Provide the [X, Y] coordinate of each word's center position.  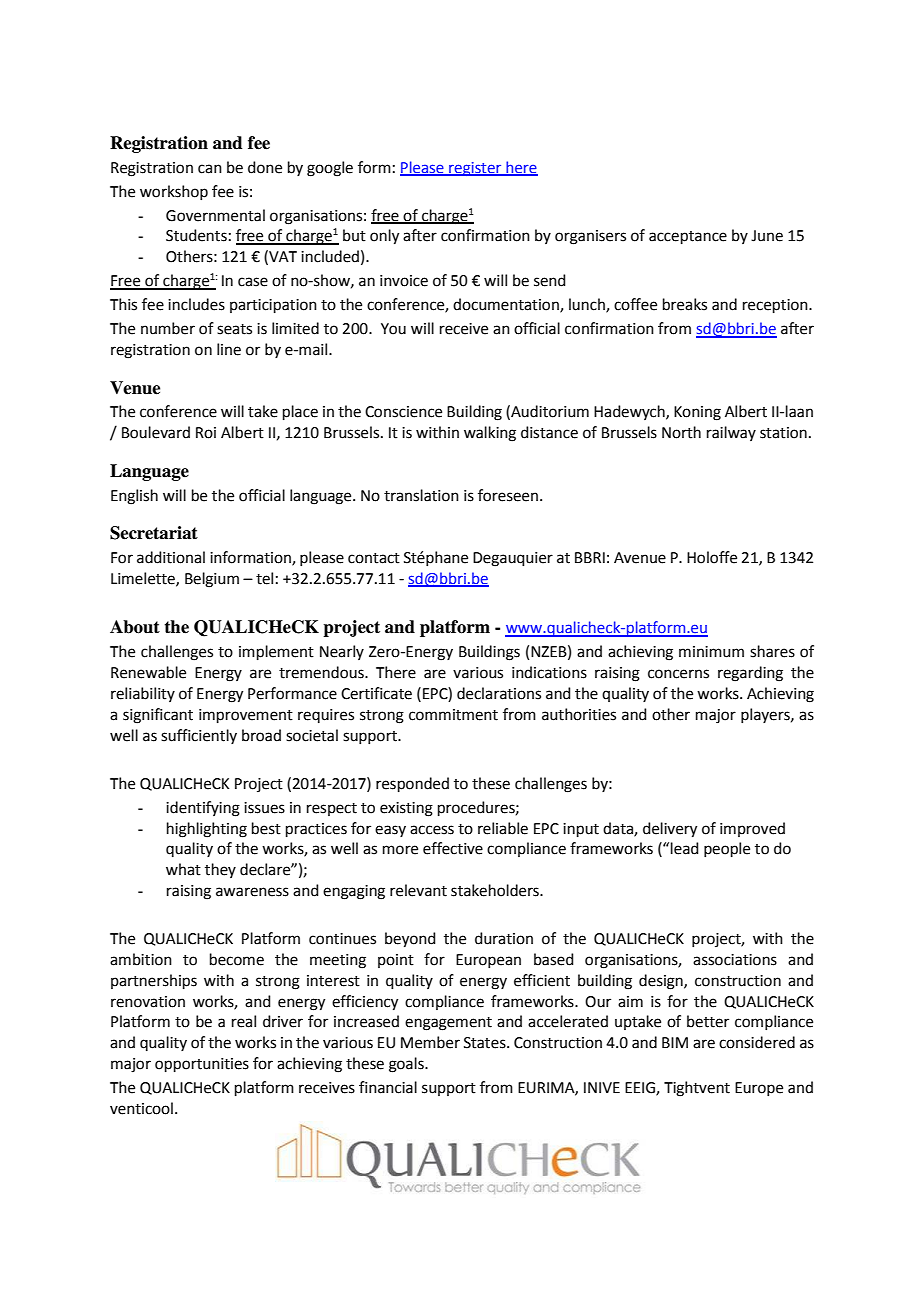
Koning [697, 413]
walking [490, 434]
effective [453, 848]
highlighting [207, 830]
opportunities [202, 1065]
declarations [499, 693]
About [135, 627]
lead [685, 848]
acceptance [688, 237]
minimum [711, 652]
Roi [206, 433]
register [475, 169]
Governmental [215, 215]
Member [430, 1042]
